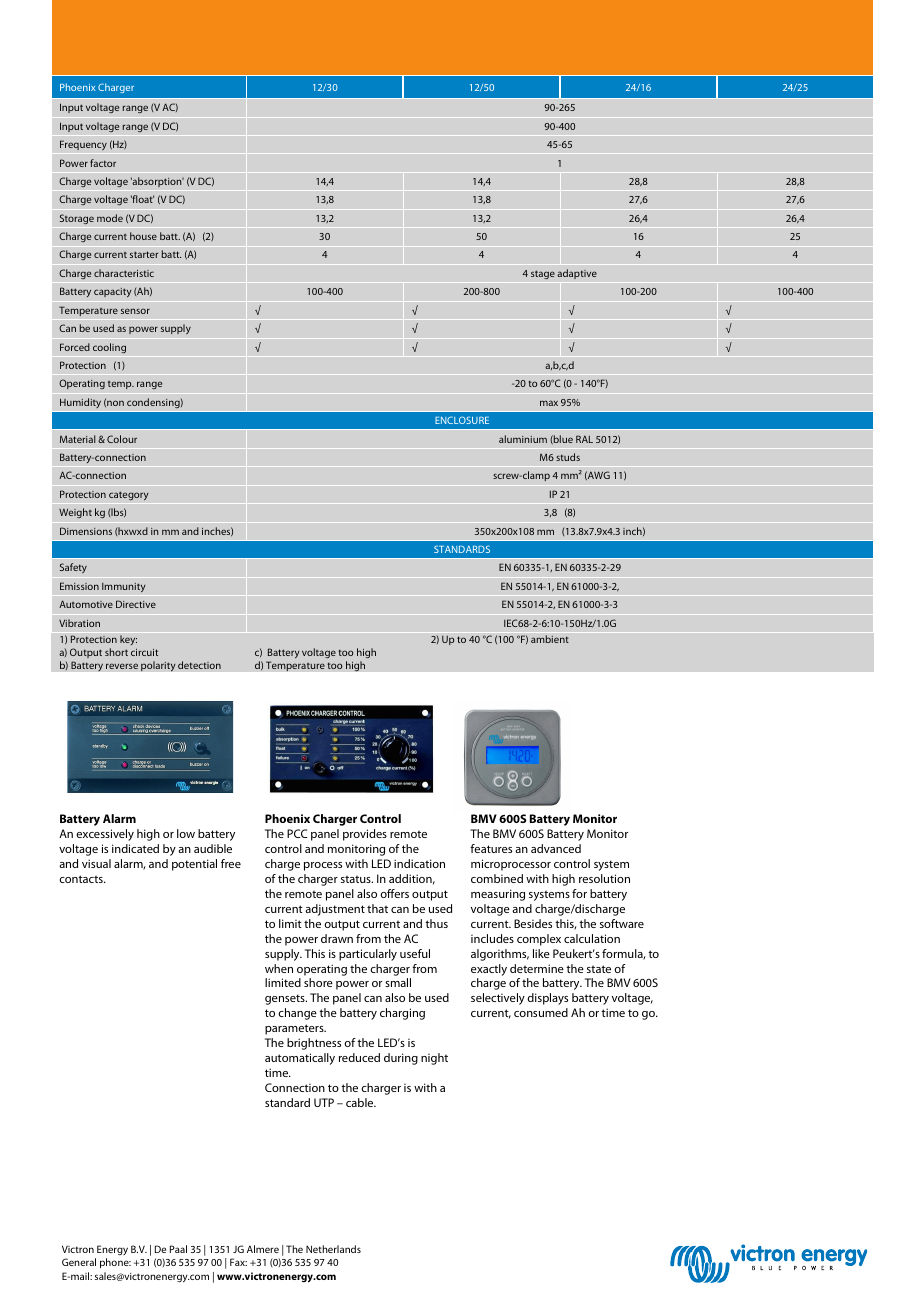 This screenshot has width=924, height=1308. What do you see at coordinates (115, 1263) in the screenshot?
I see `phone` at bounding box center [115, 1263].
